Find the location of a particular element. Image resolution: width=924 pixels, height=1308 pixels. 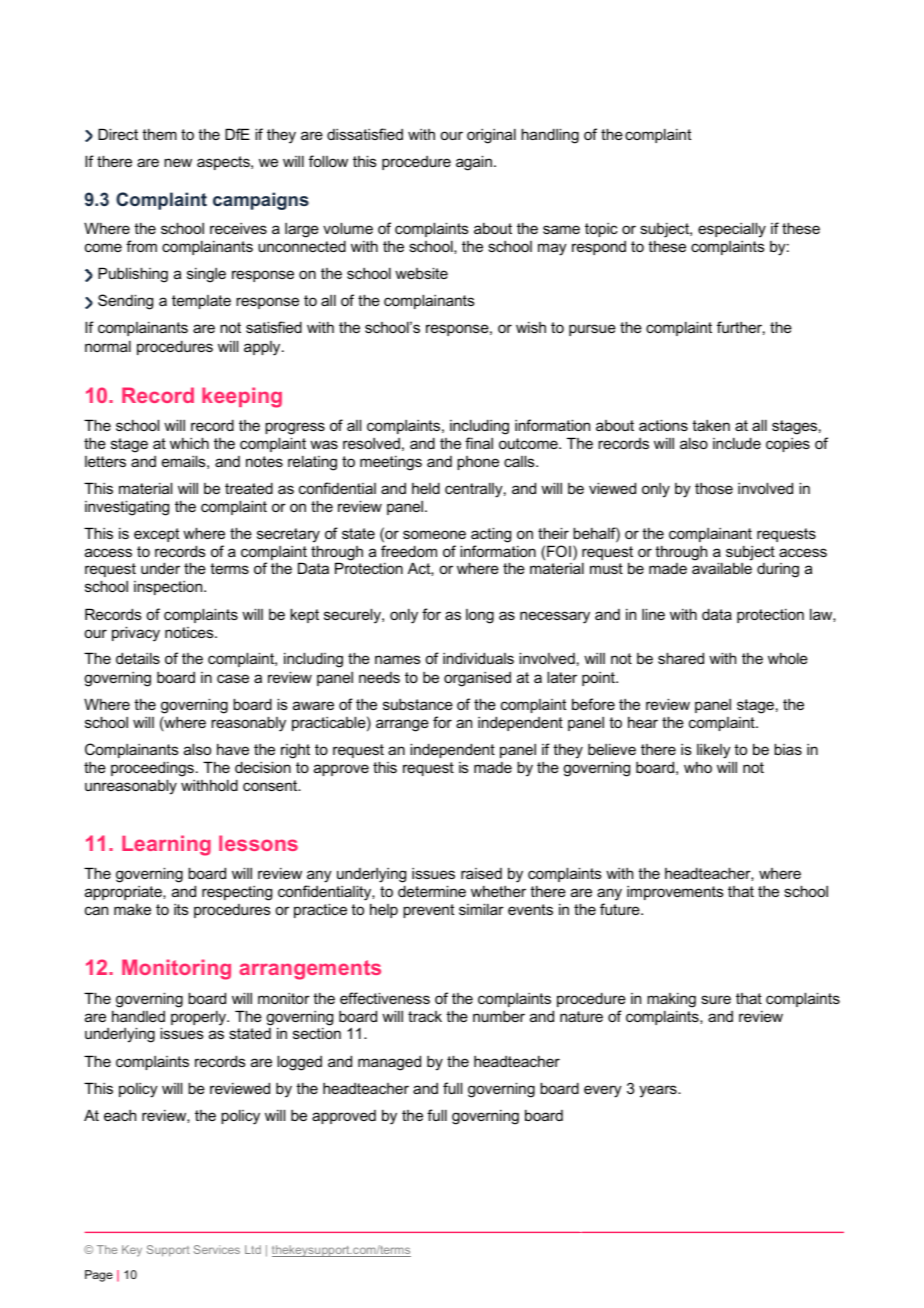

inspection is located at coordinates (169, 588).
